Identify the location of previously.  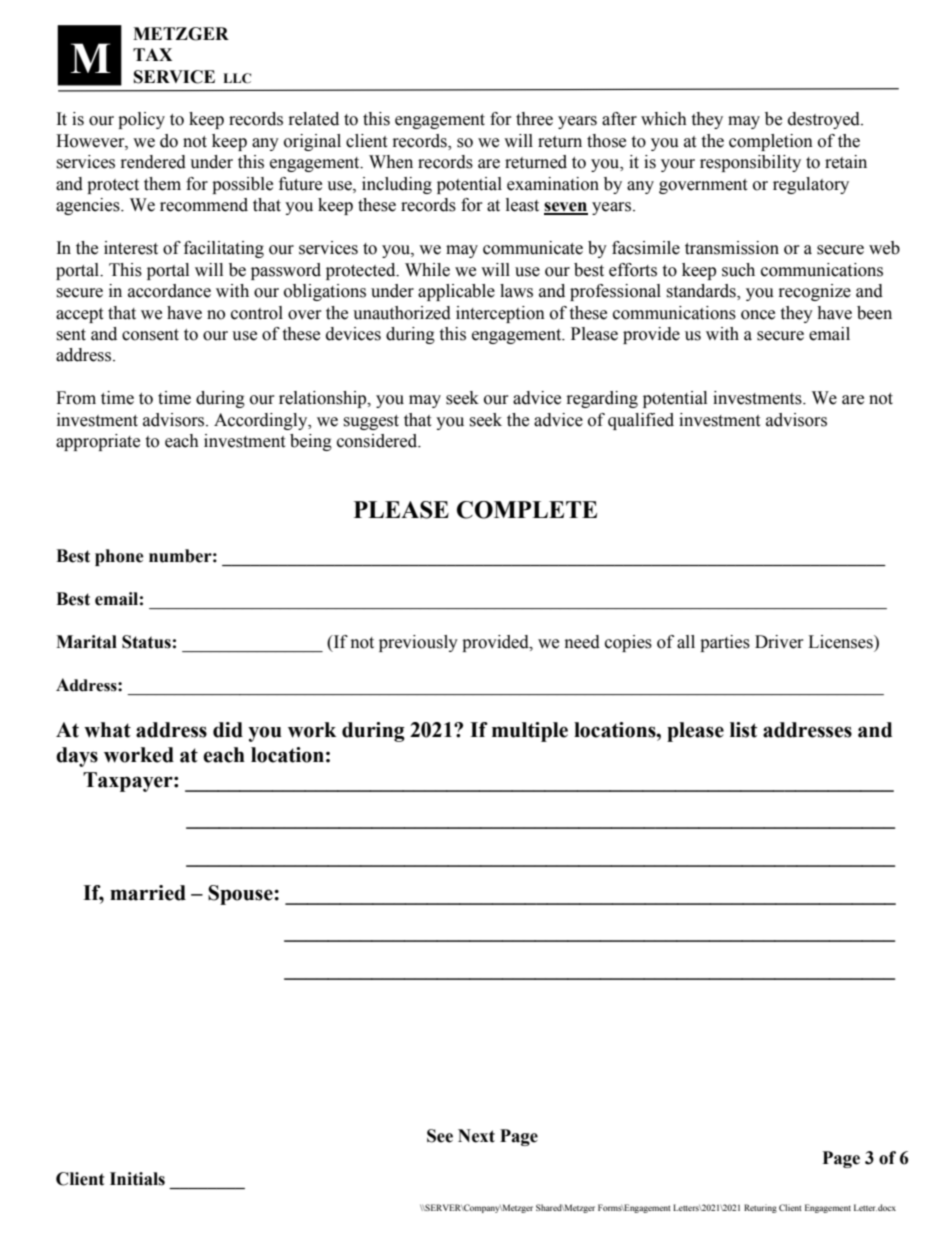
(418, 643).
